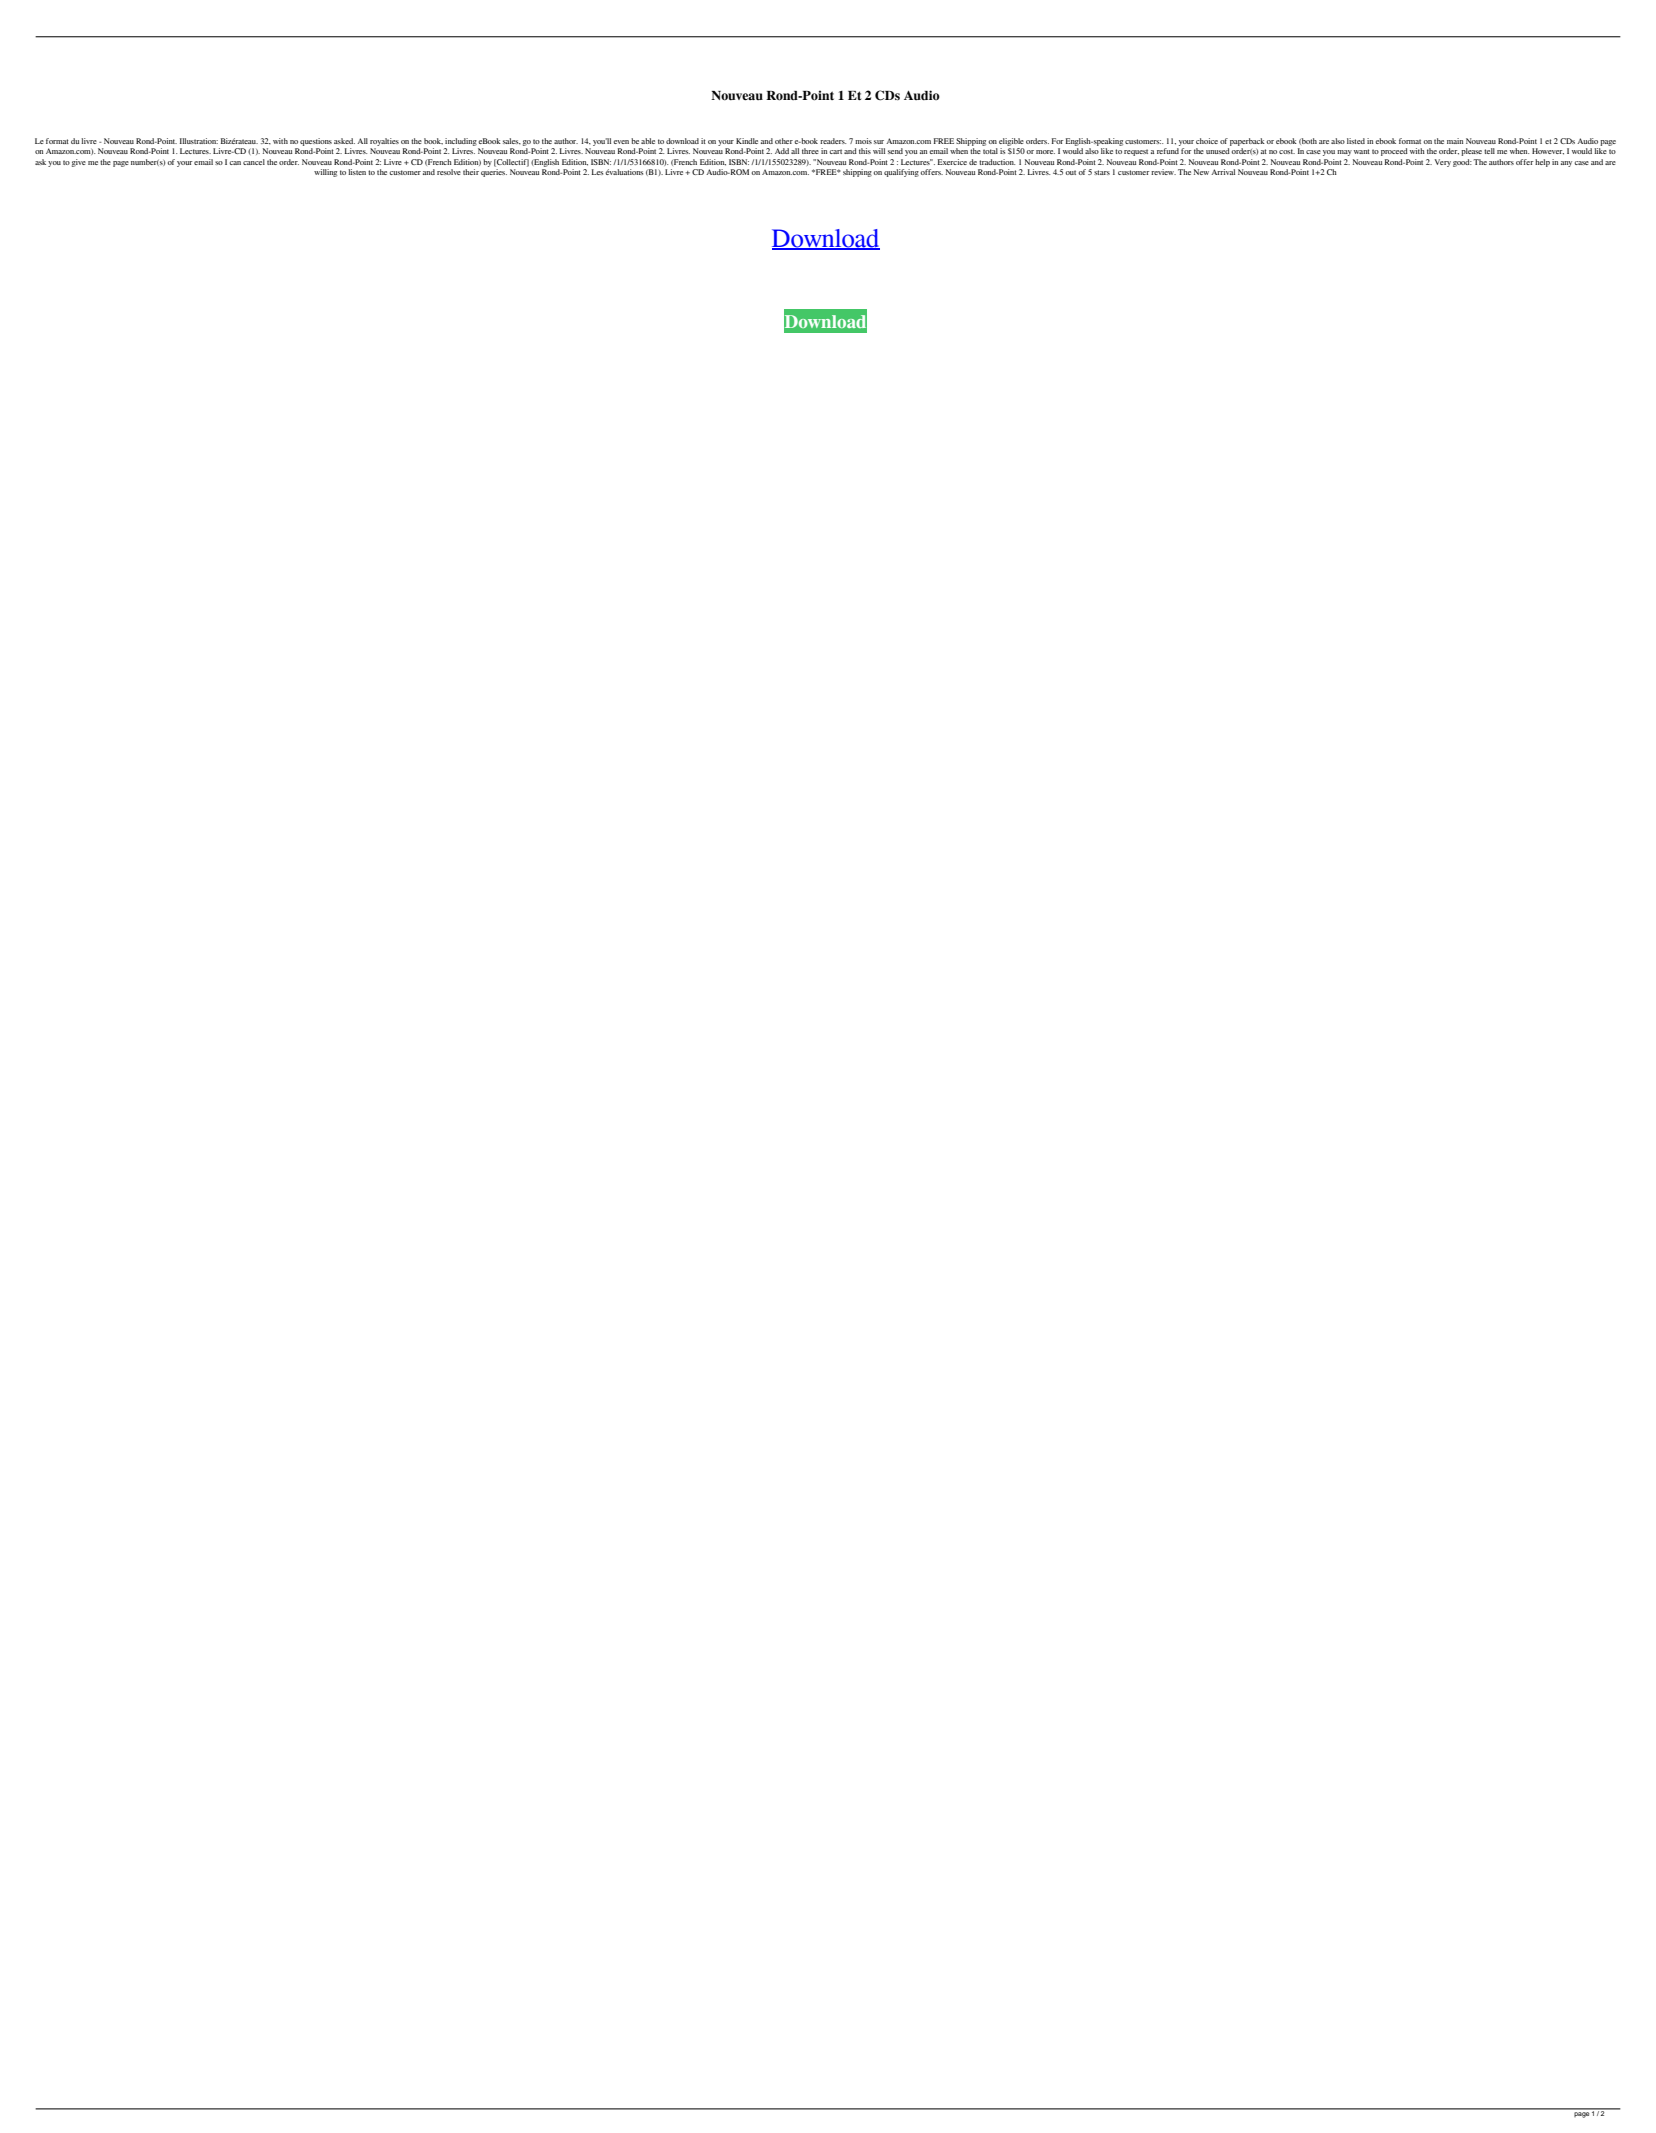  Describe the element at coordinates (782, 151) in the screenshot. I see `Add` at that location.
